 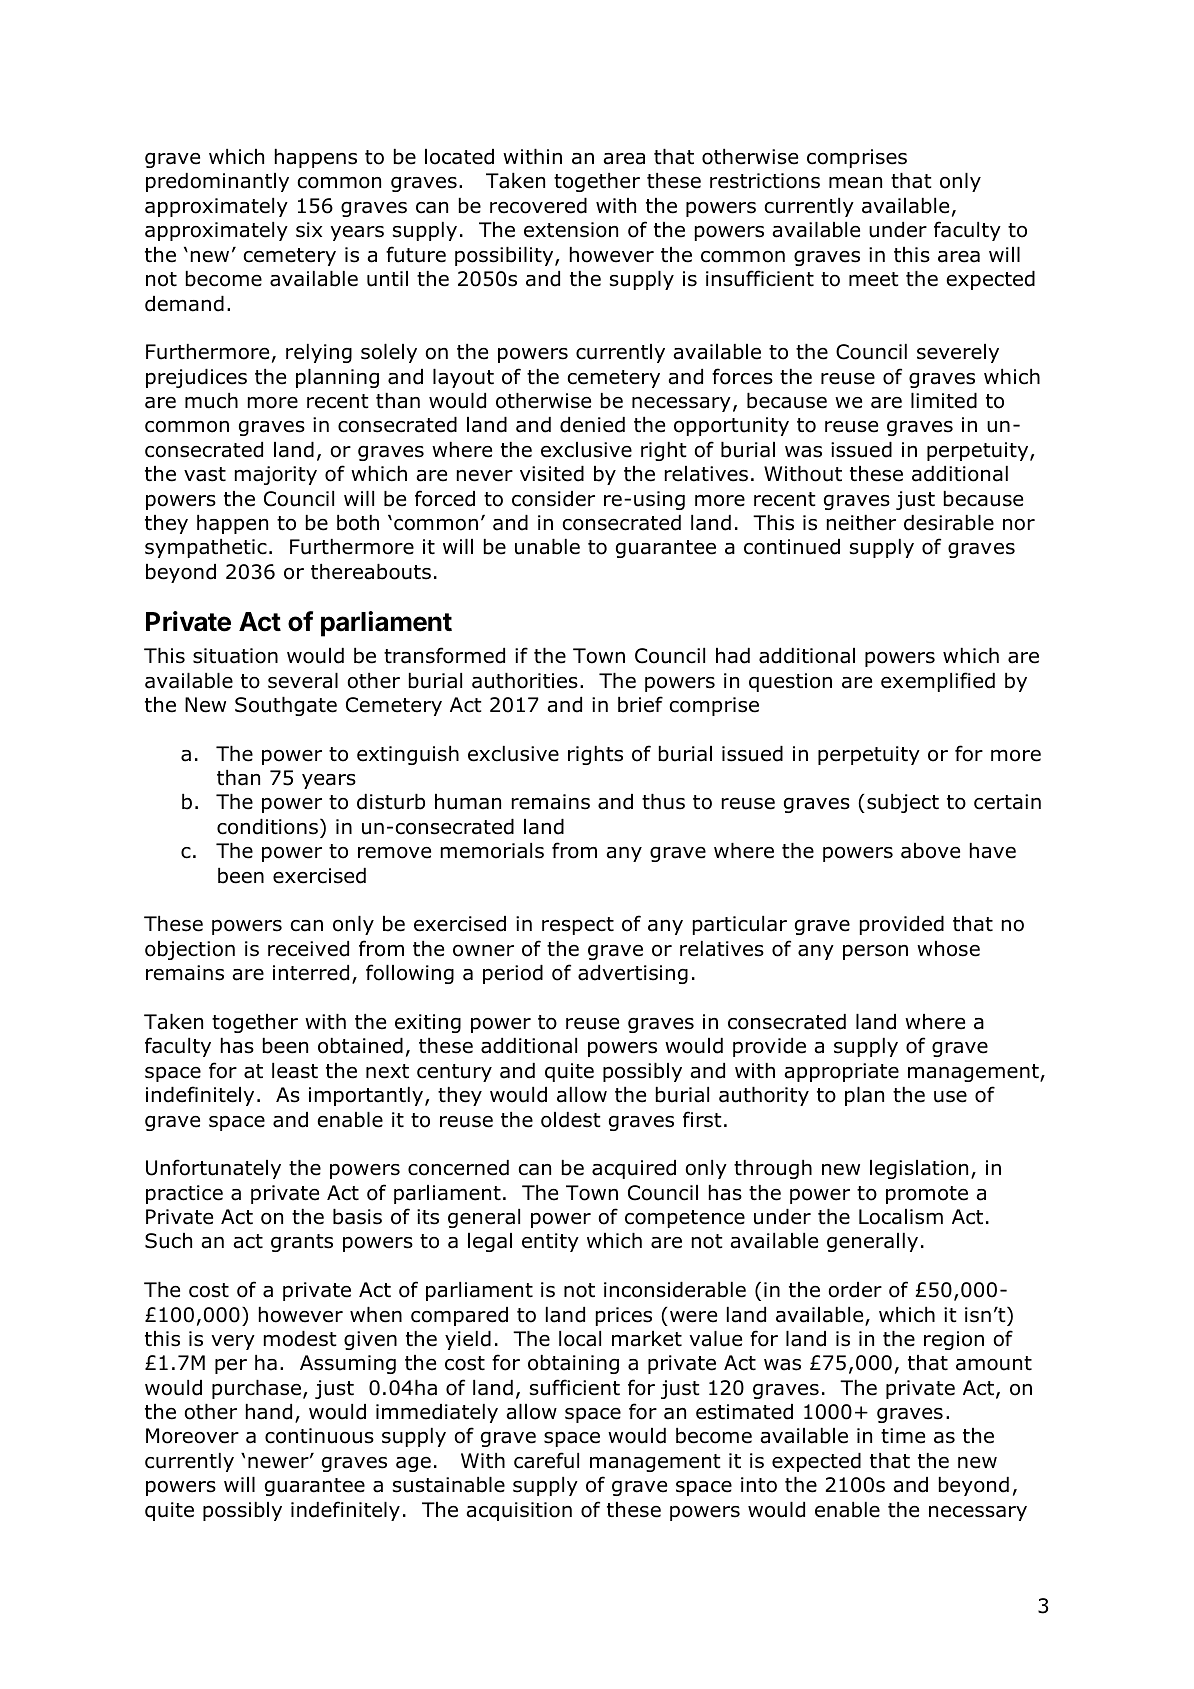 I want to click on careful, so click(x=546, y=1460).
